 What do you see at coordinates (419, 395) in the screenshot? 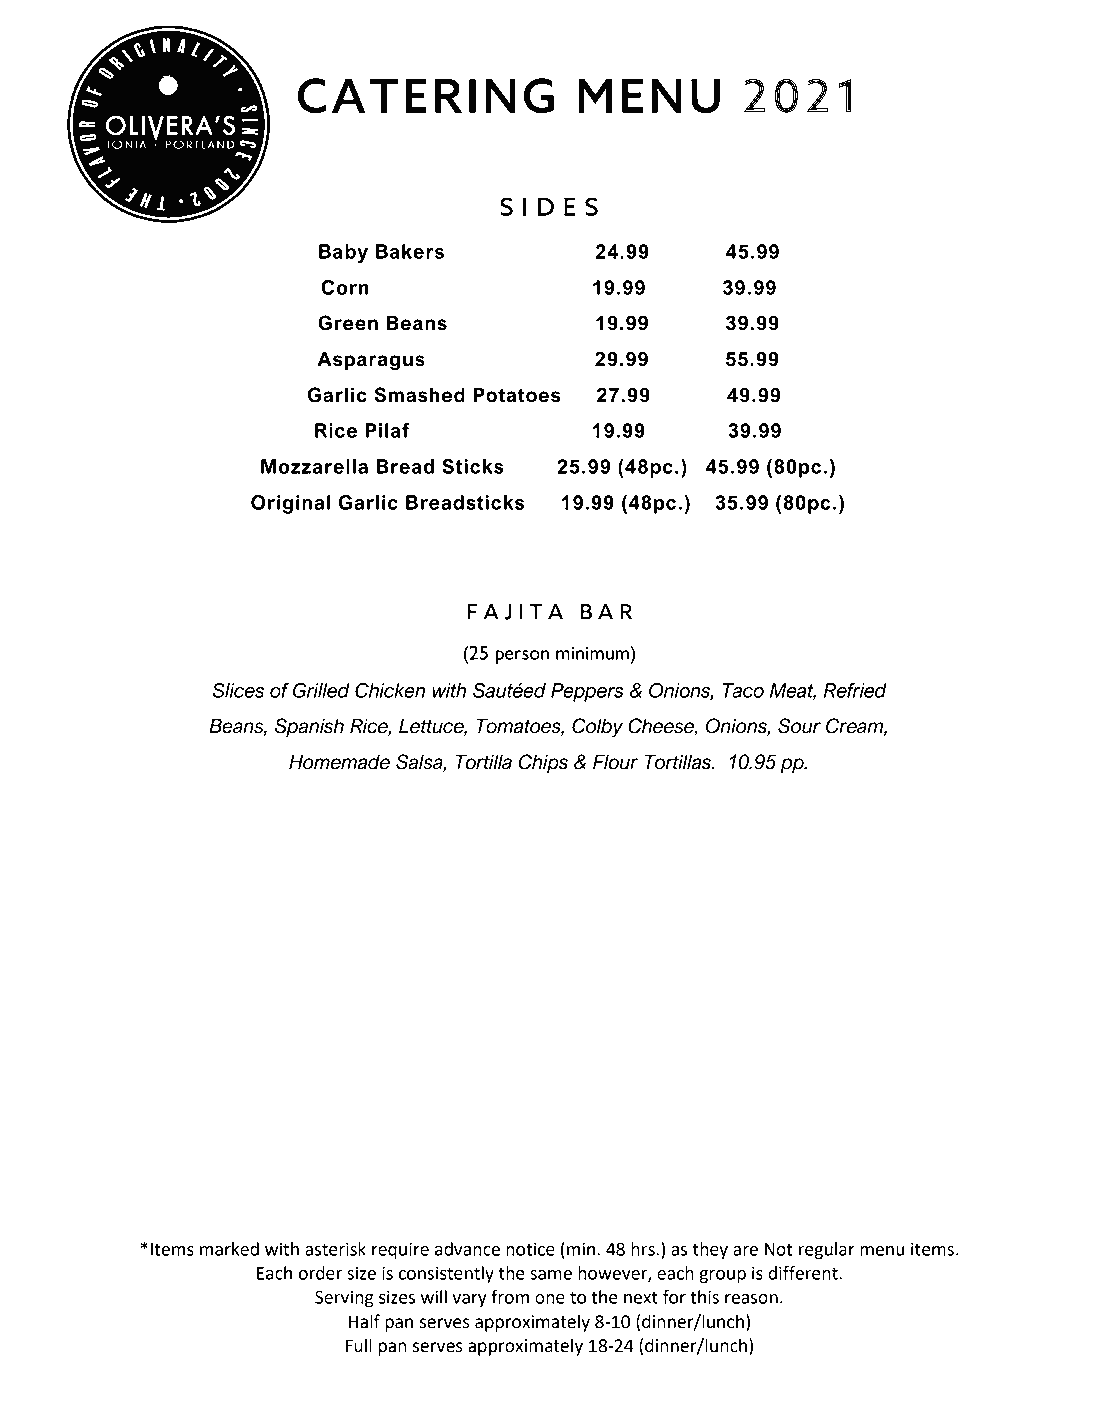
I see `Smashed` at bounding box center [419, 395].
